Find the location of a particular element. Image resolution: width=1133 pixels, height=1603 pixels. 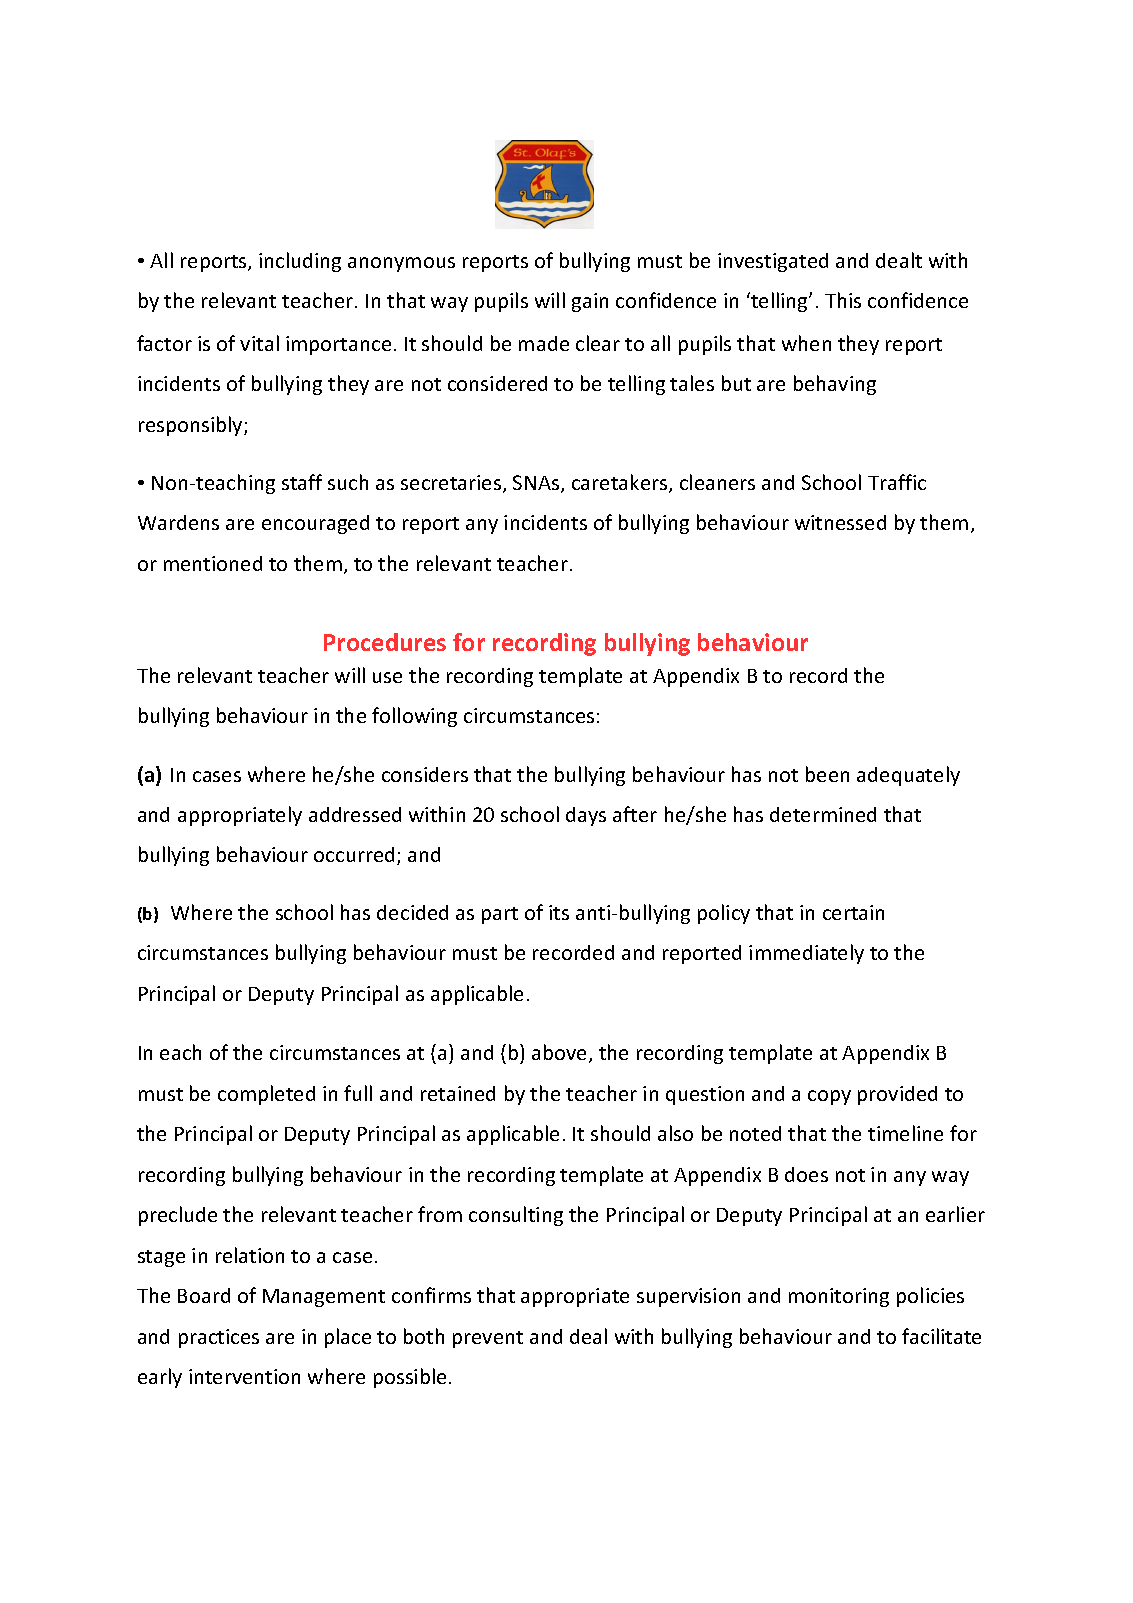

monitoring is located at coordinates (839, 1297).
